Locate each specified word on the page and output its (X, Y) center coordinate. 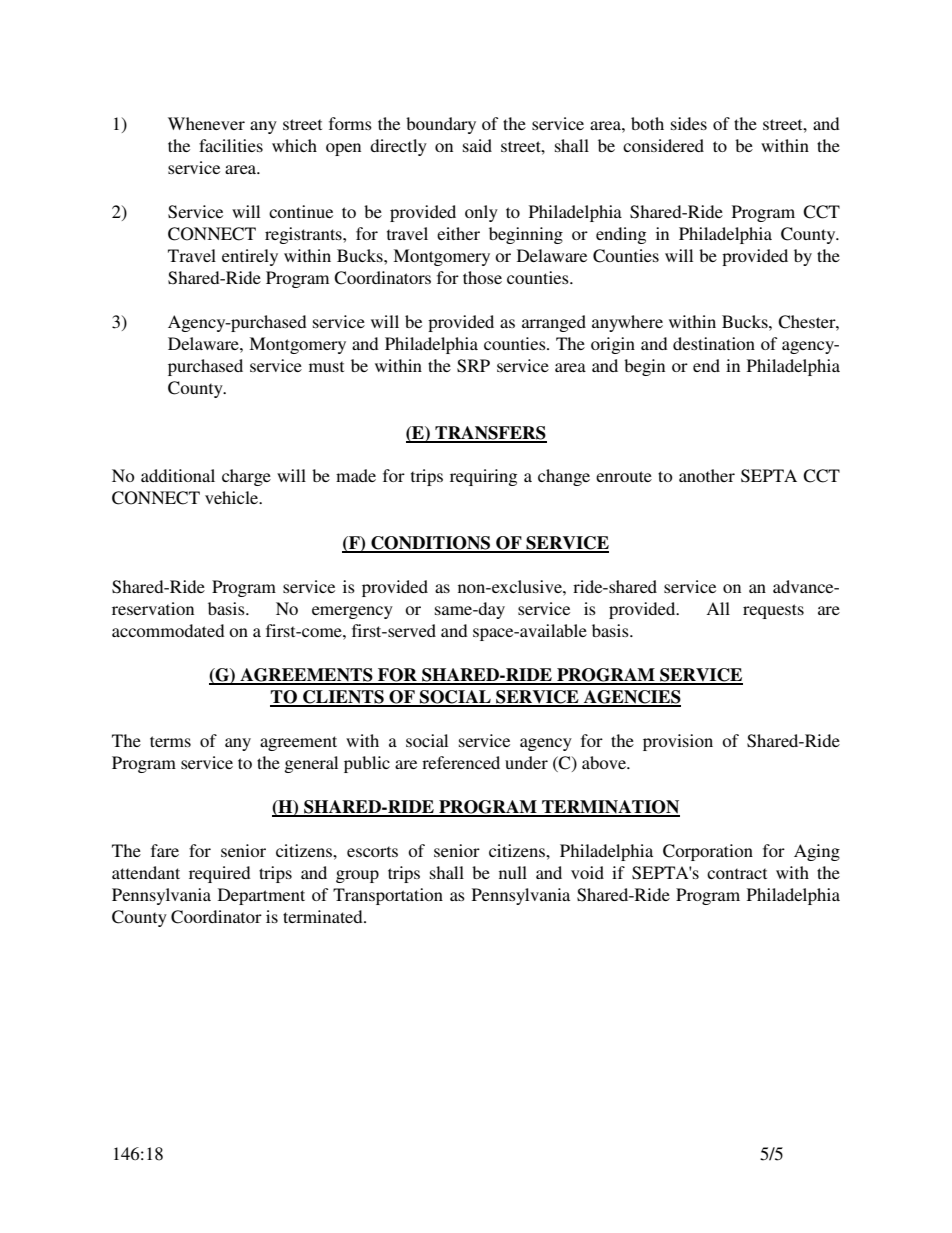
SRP (473, 366)
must (326, 366)
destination (714, 343)
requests (773, 611)
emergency (352, 612)
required (220, 874)
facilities (231, 145)
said (477, 145)
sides (689, 123)
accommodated (168, 630)
